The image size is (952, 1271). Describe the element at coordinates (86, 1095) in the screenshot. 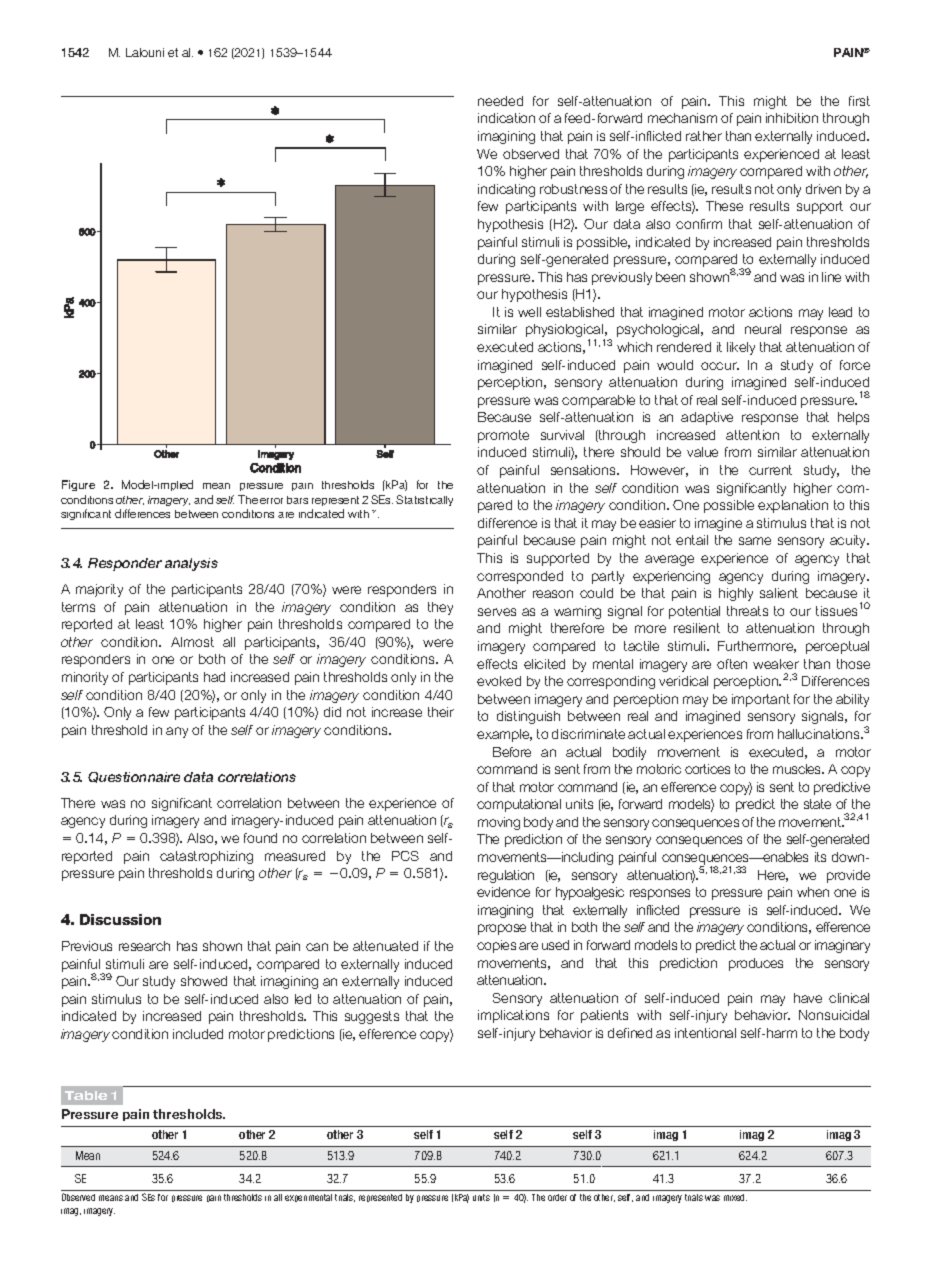

I see `Table` at that location.
